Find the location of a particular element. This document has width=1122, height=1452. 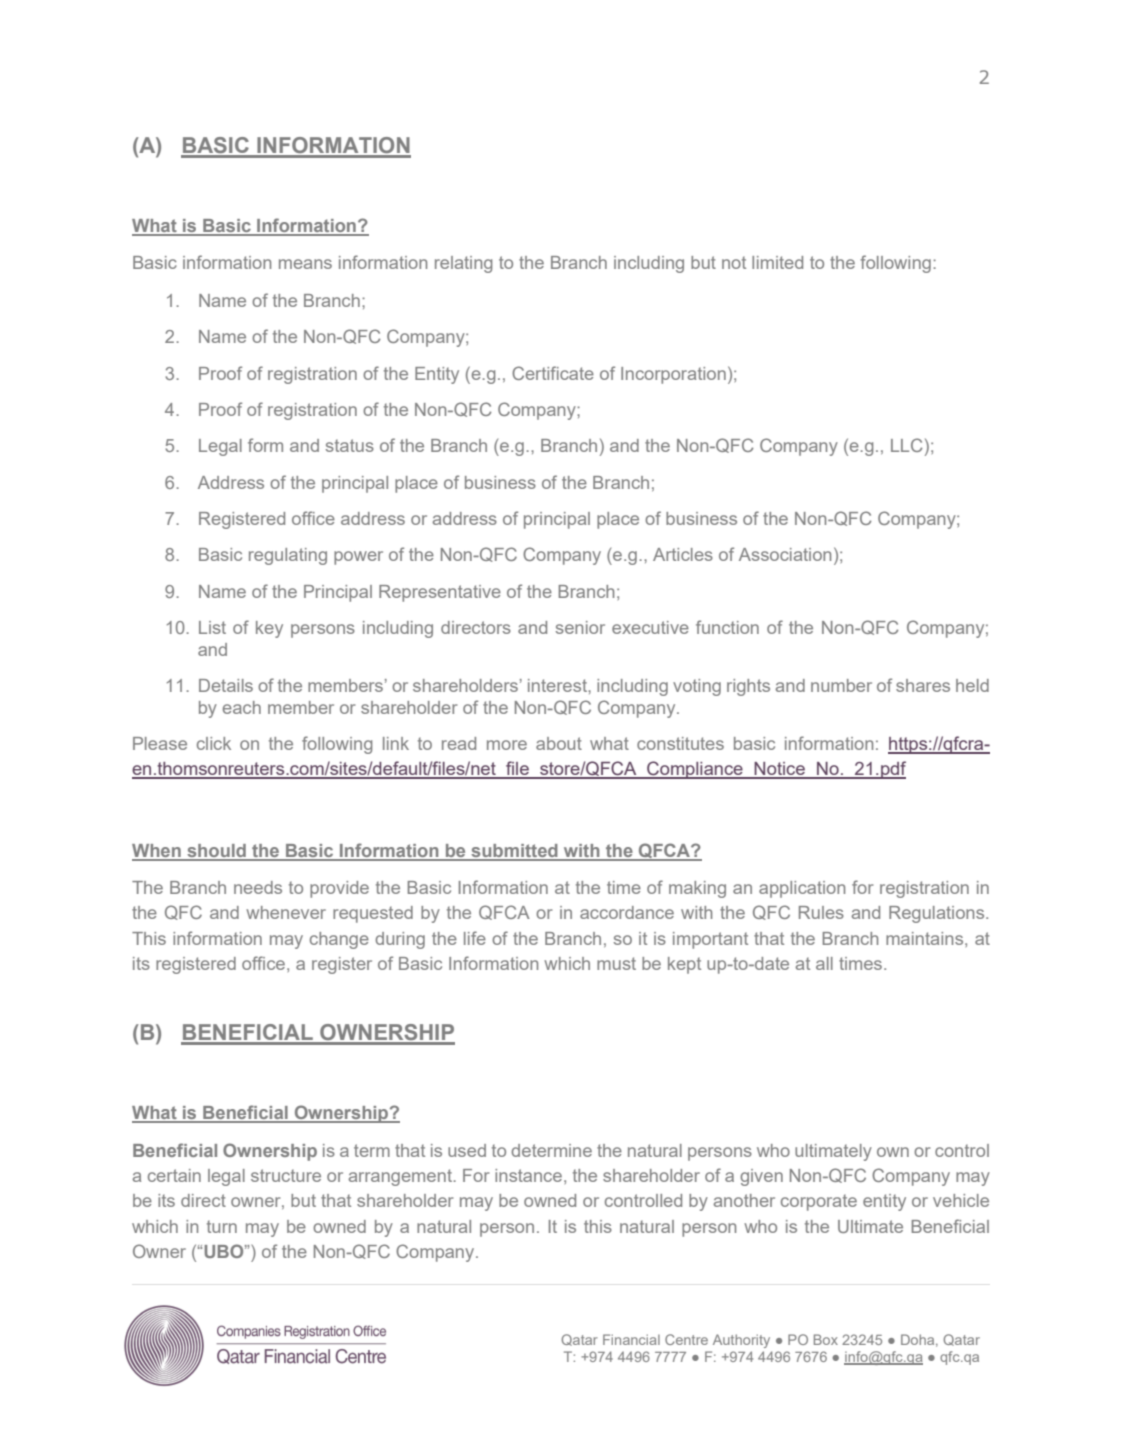

structure is located at coordinates (286, 1175).
